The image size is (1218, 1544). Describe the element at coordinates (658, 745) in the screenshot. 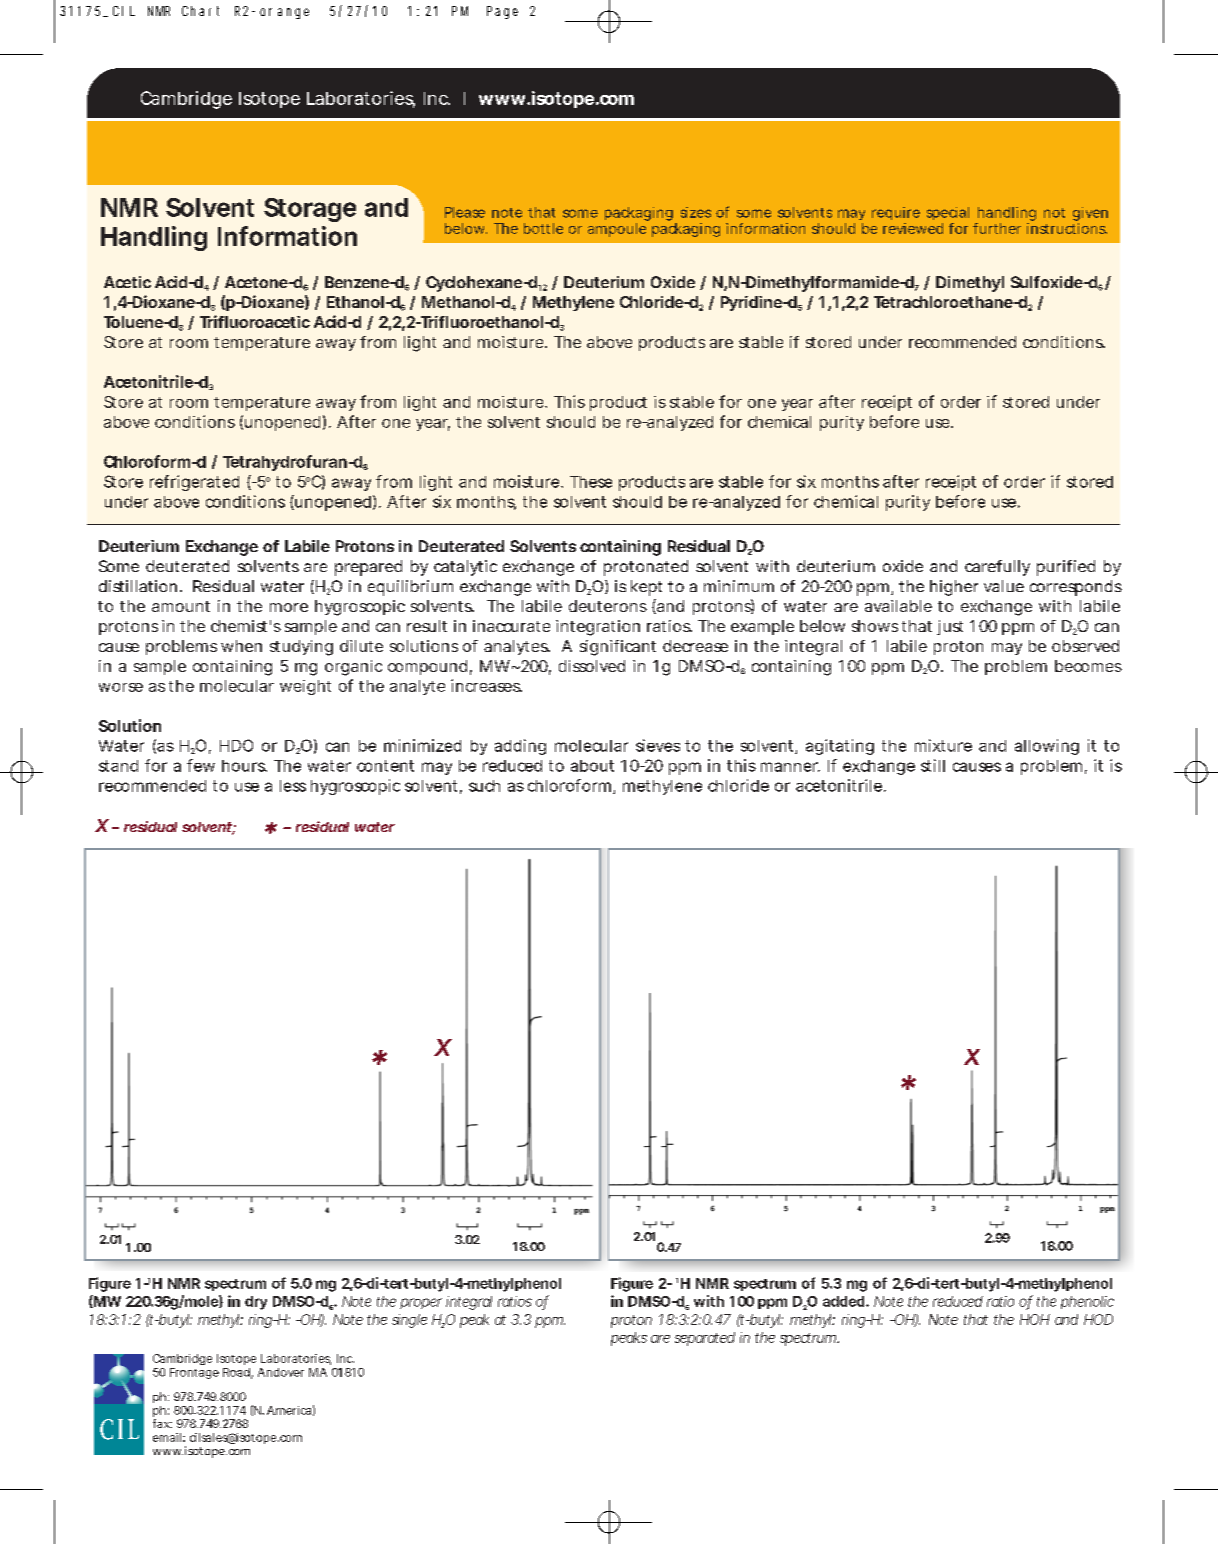

I see `sieves` at that location.
